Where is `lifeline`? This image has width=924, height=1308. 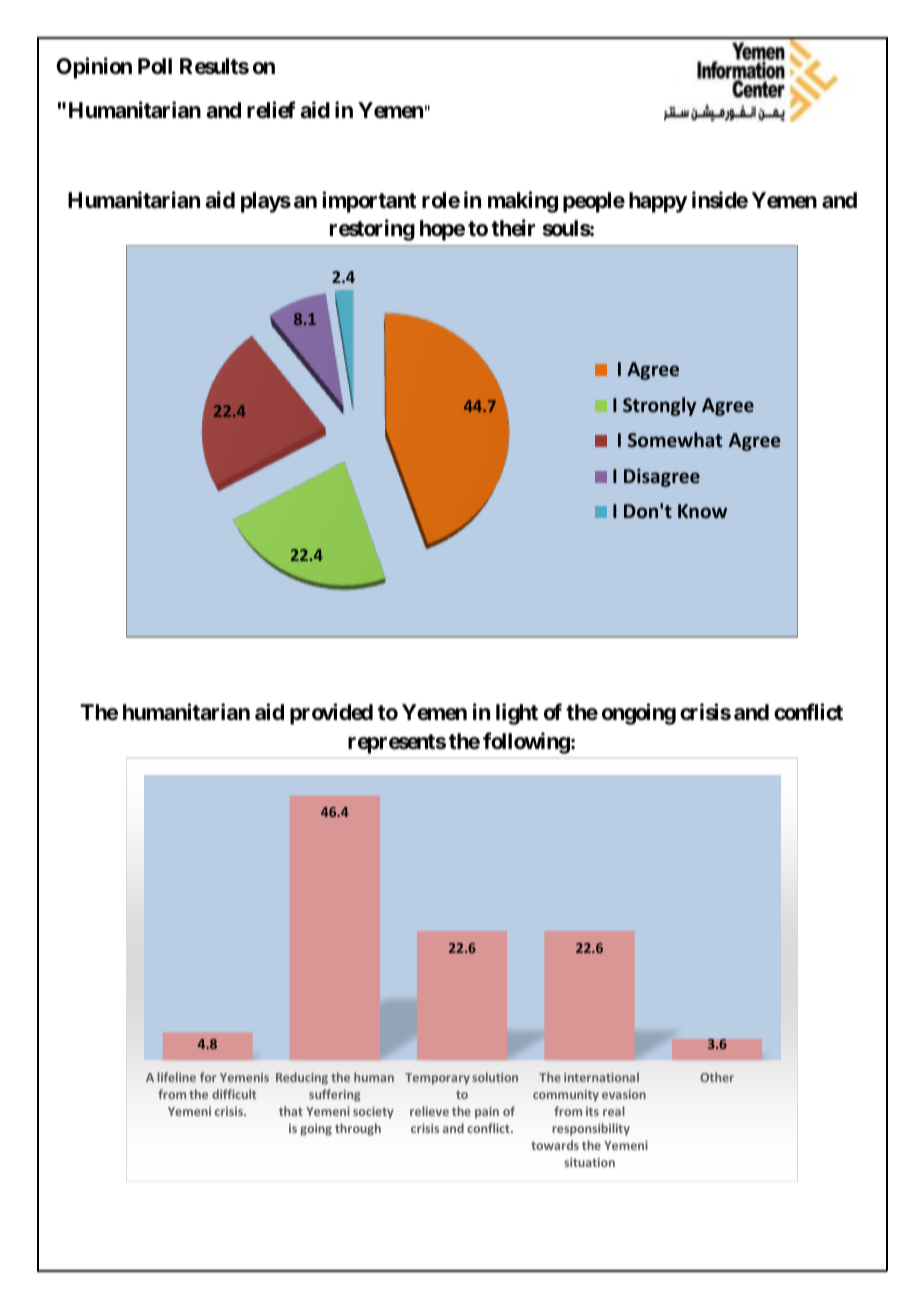 lifeline is located at coordinates (176, 1077).
